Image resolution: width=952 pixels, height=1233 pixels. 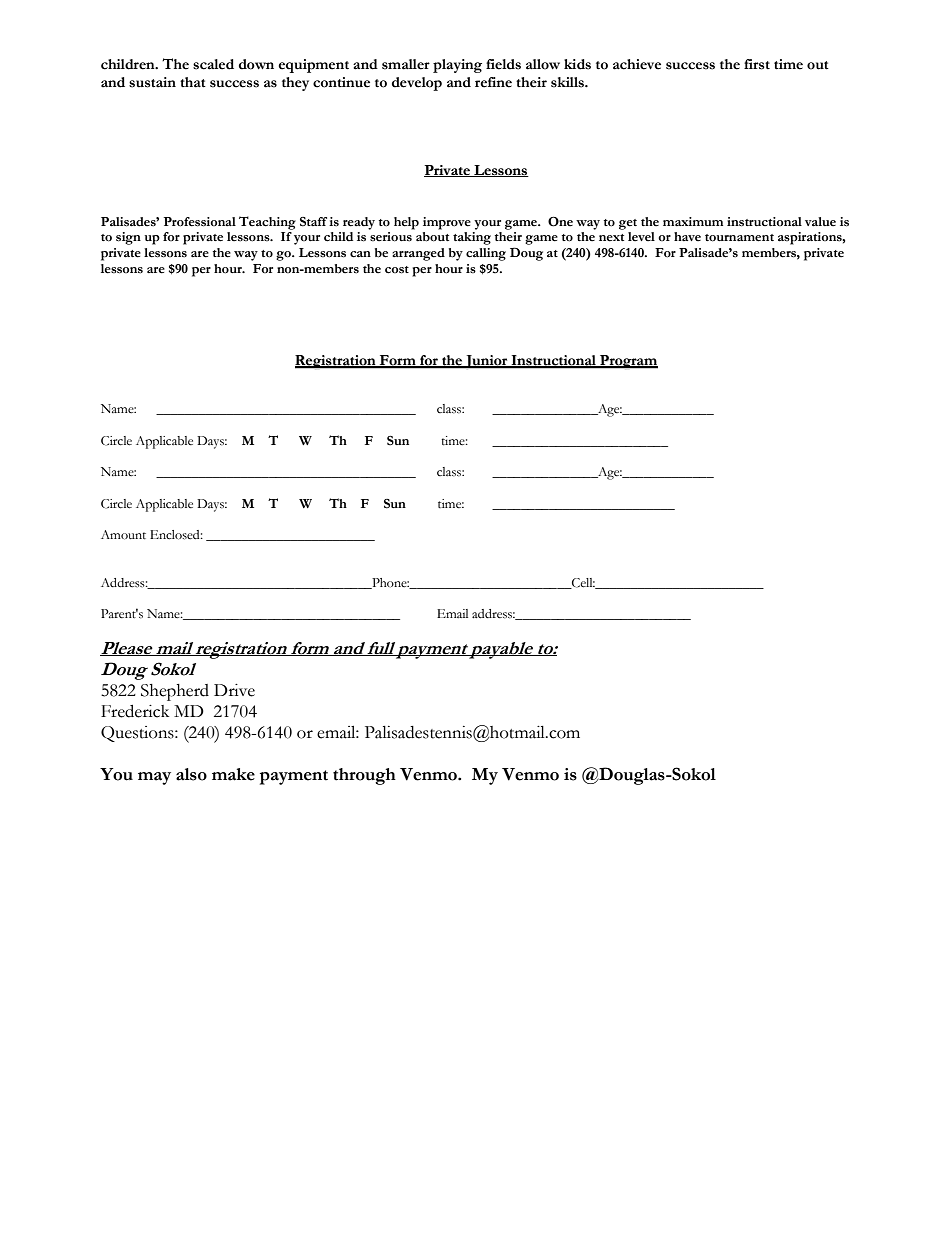 I want to click on also, so click(x=191, y=774).
